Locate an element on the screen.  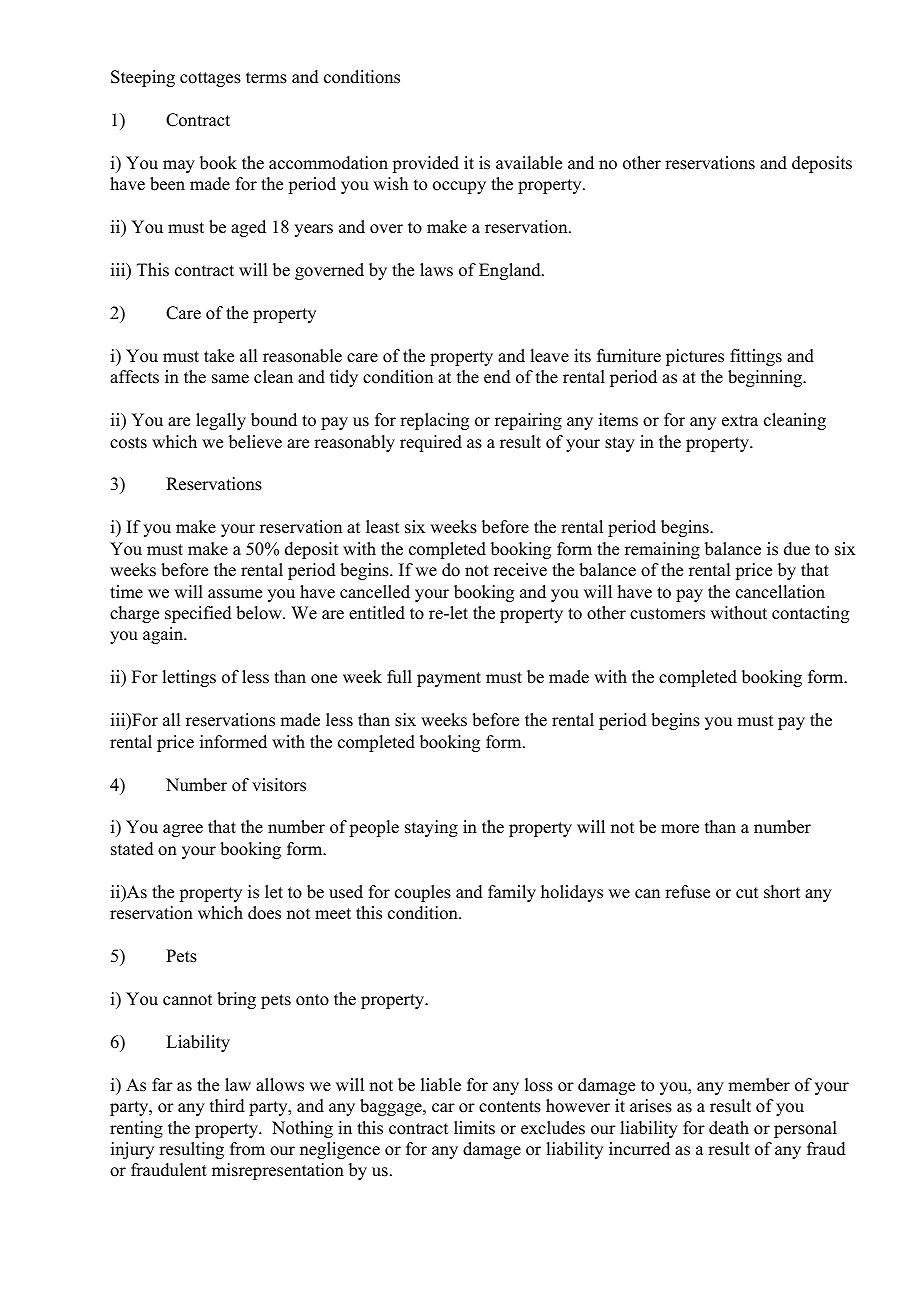
available is located at coordinates (529, 163).
